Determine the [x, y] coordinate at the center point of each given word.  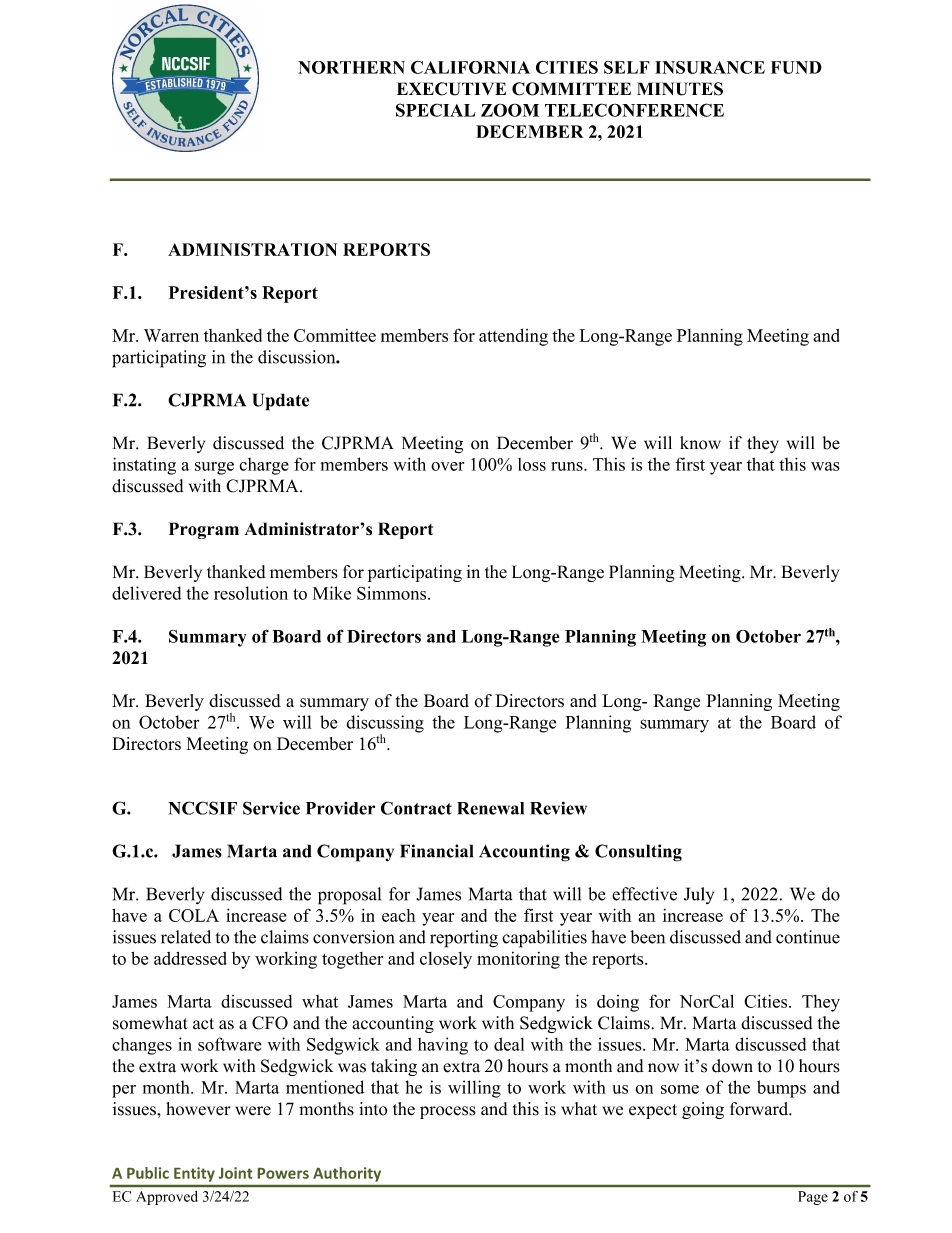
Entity [194, 1174]
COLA [194, 915]
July [699, 895]
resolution [251, 593]
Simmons [393, 593]
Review [558, 808]
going [703, 1110]
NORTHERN [351, 67]
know [700, 443]
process [448, 1112]
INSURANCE [710, 67]
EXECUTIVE [451, 89]
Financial [436, 851]
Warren [171, 335]
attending [513, 337]
